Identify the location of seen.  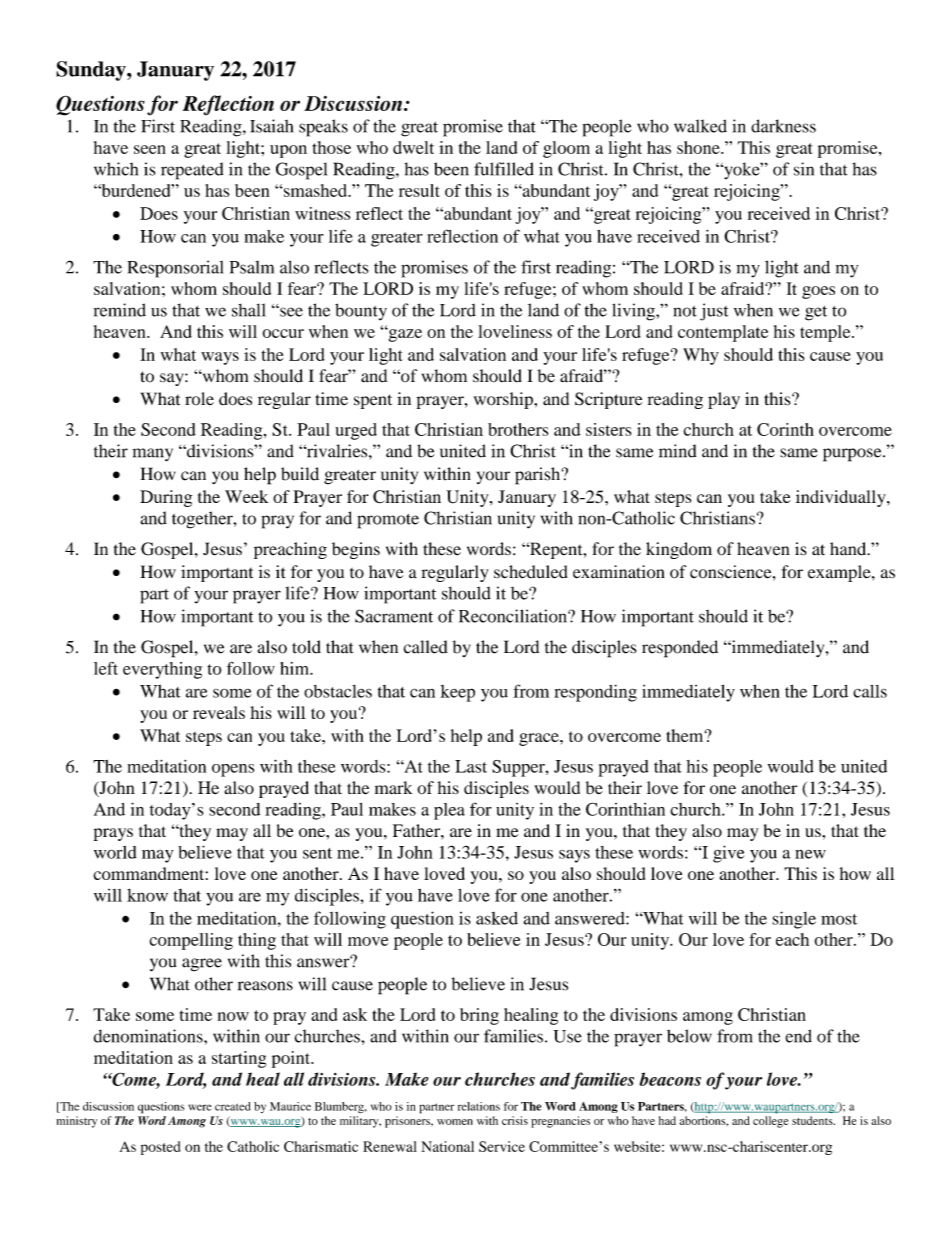
(150, 149).
